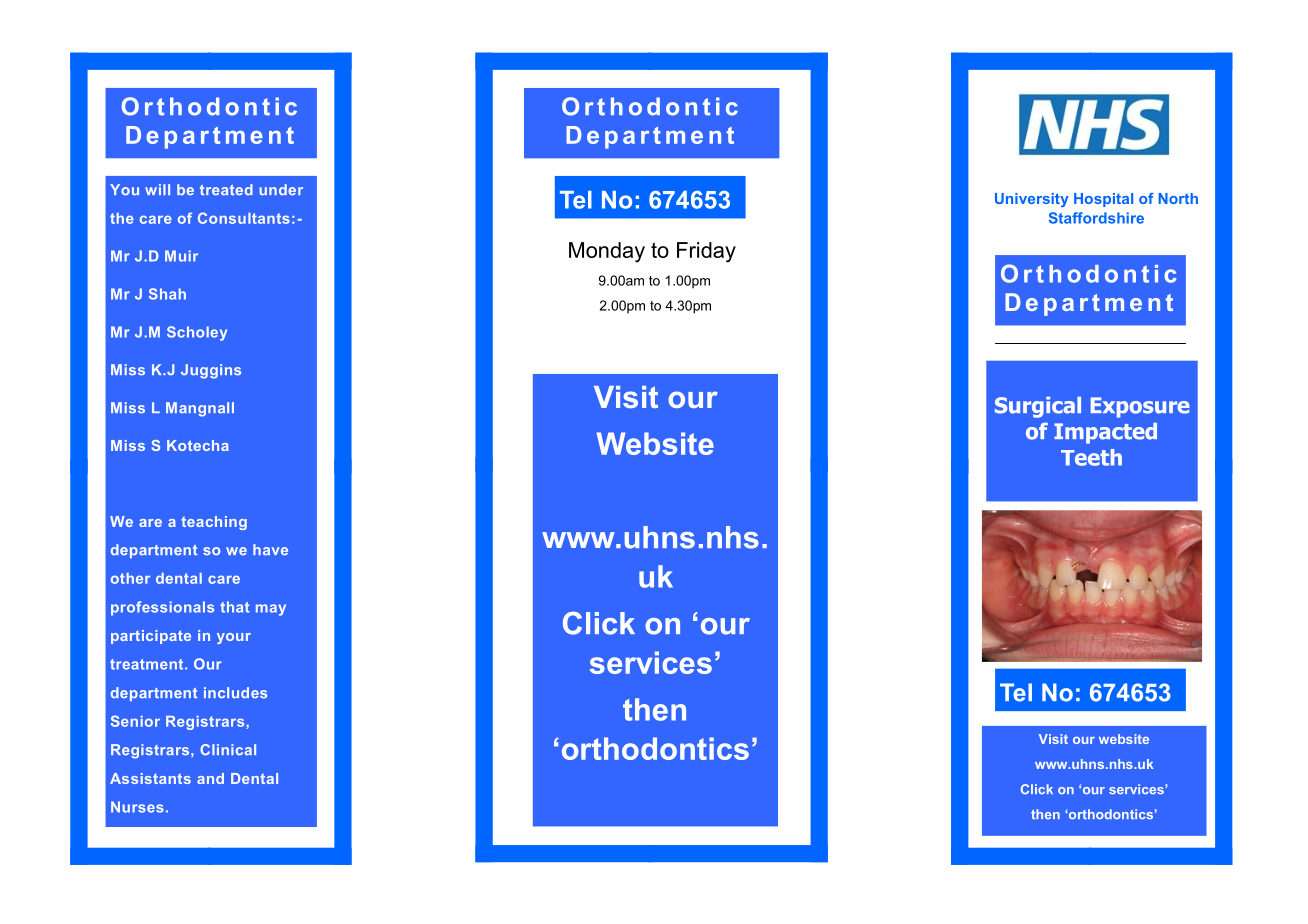 The image size is (1308, 924). What do you see at coordinates (1038, 407) in the screenshot?
I see `Surgical` at bounding box center [1038, 407].
